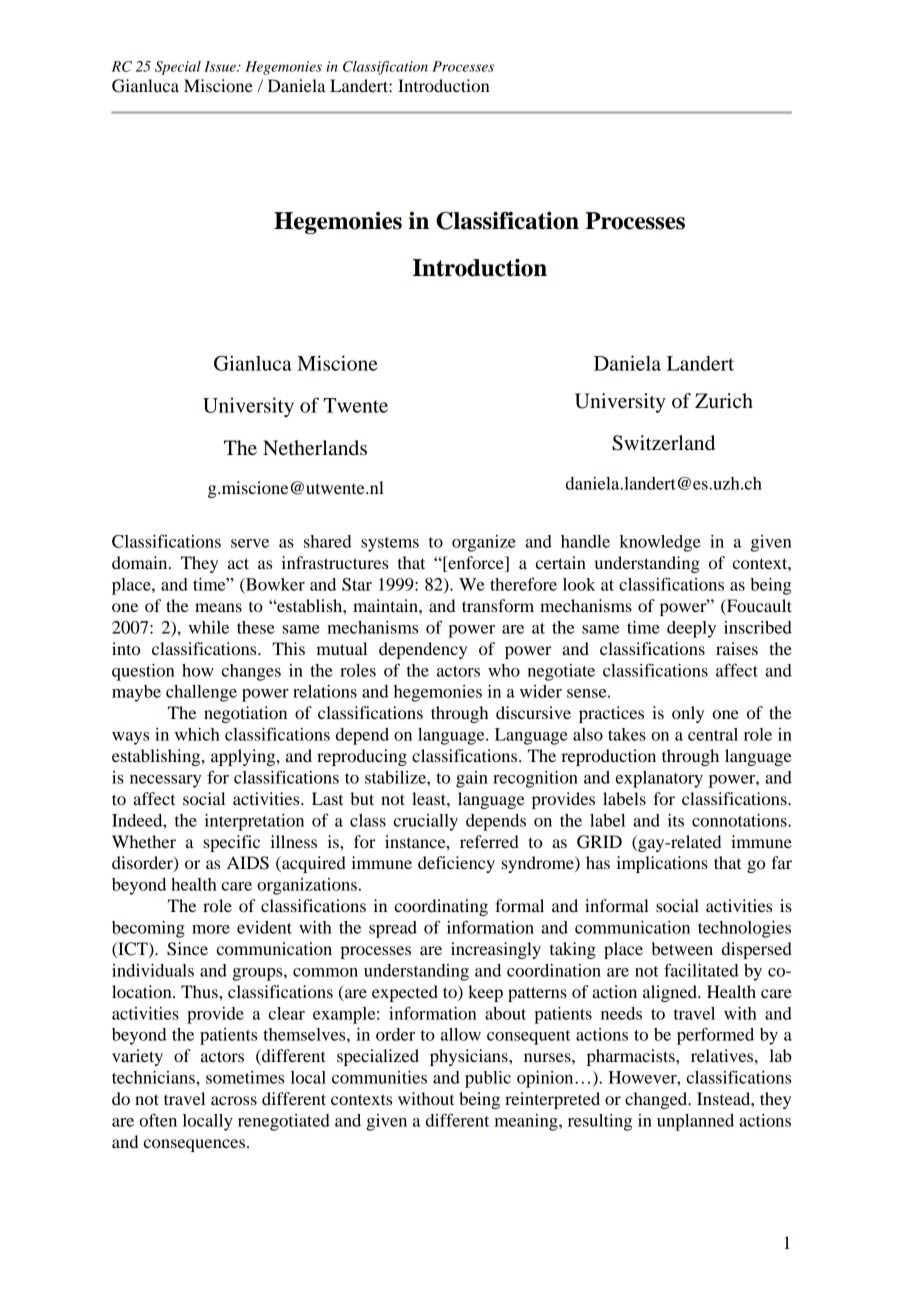  What do you see at coordinates (488, 1079) in the page?
I see `public` at bounding box center [488, 1079].
